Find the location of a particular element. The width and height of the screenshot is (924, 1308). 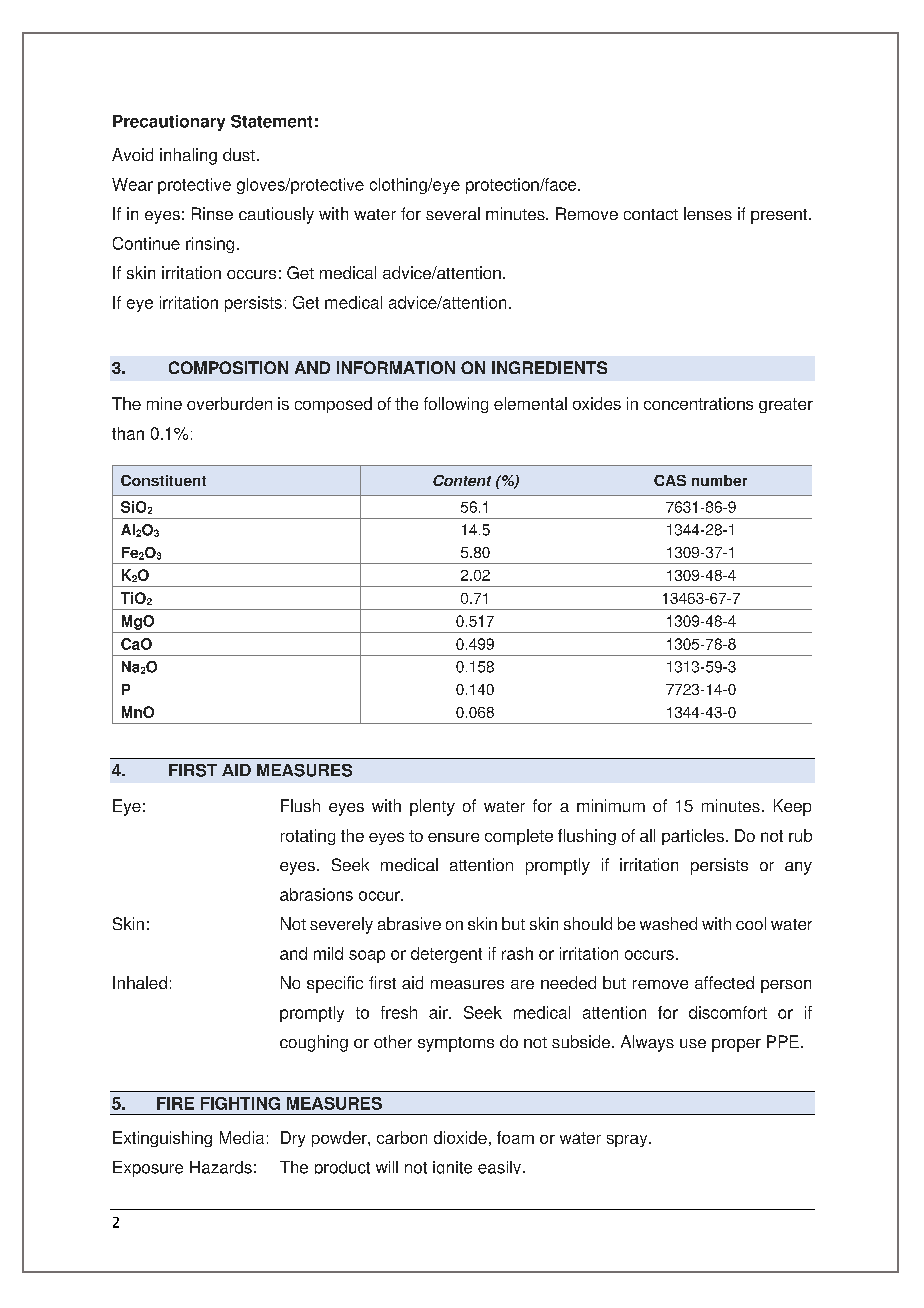

inhaling is located at coordinates (188, 156).
